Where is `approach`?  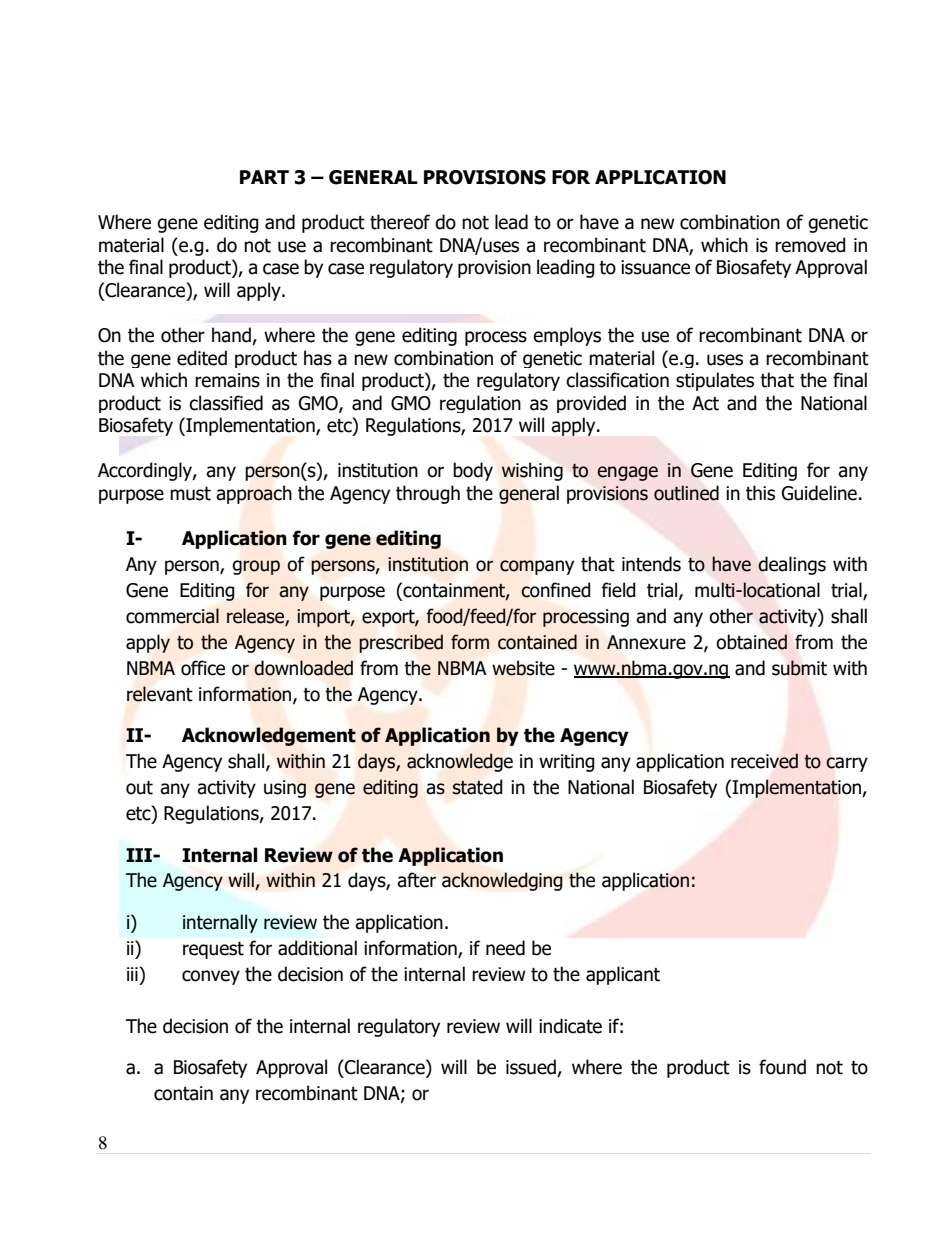 approach is located at coordinates (254, 494).
